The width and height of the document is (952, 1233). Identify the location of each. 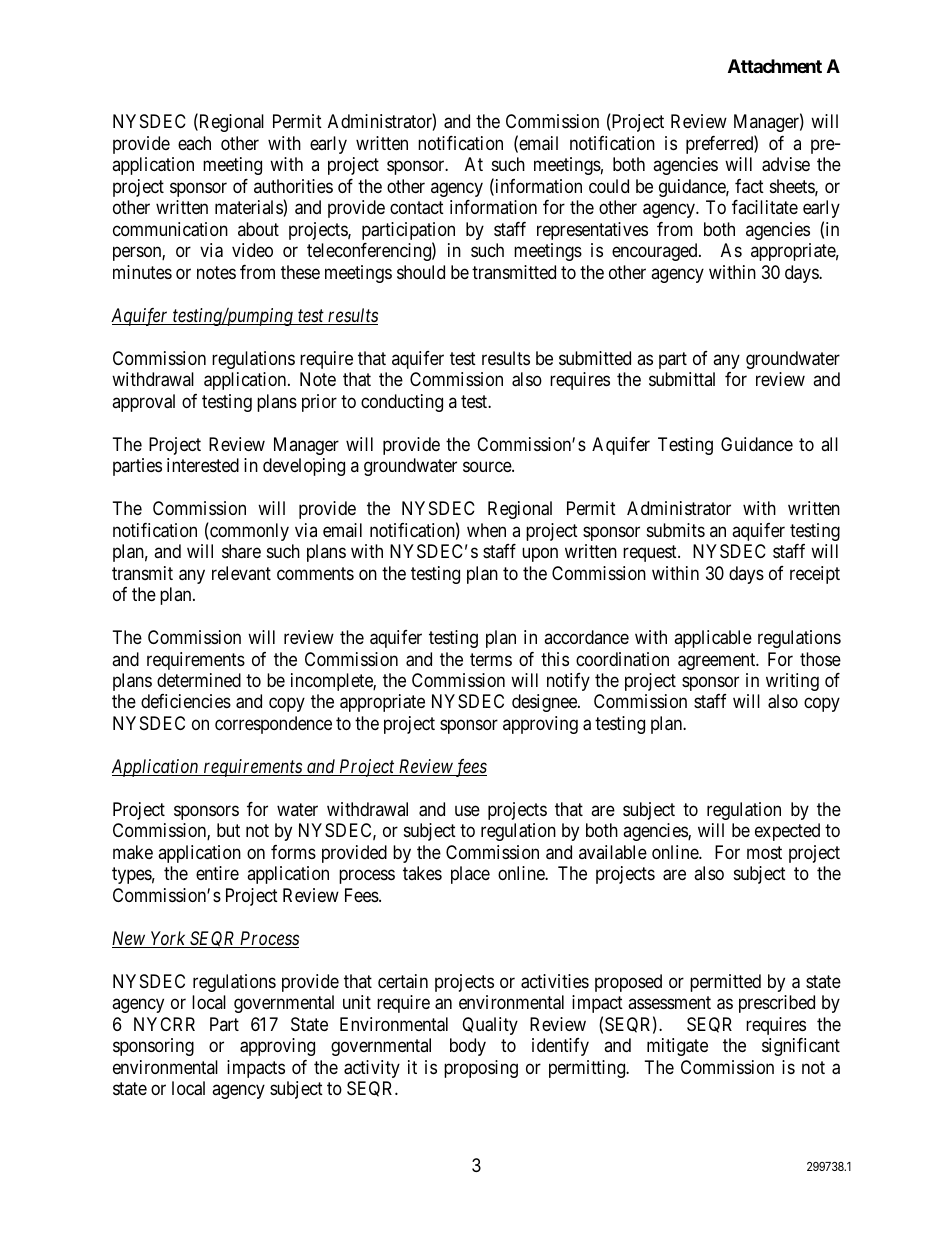
(194, 143).
